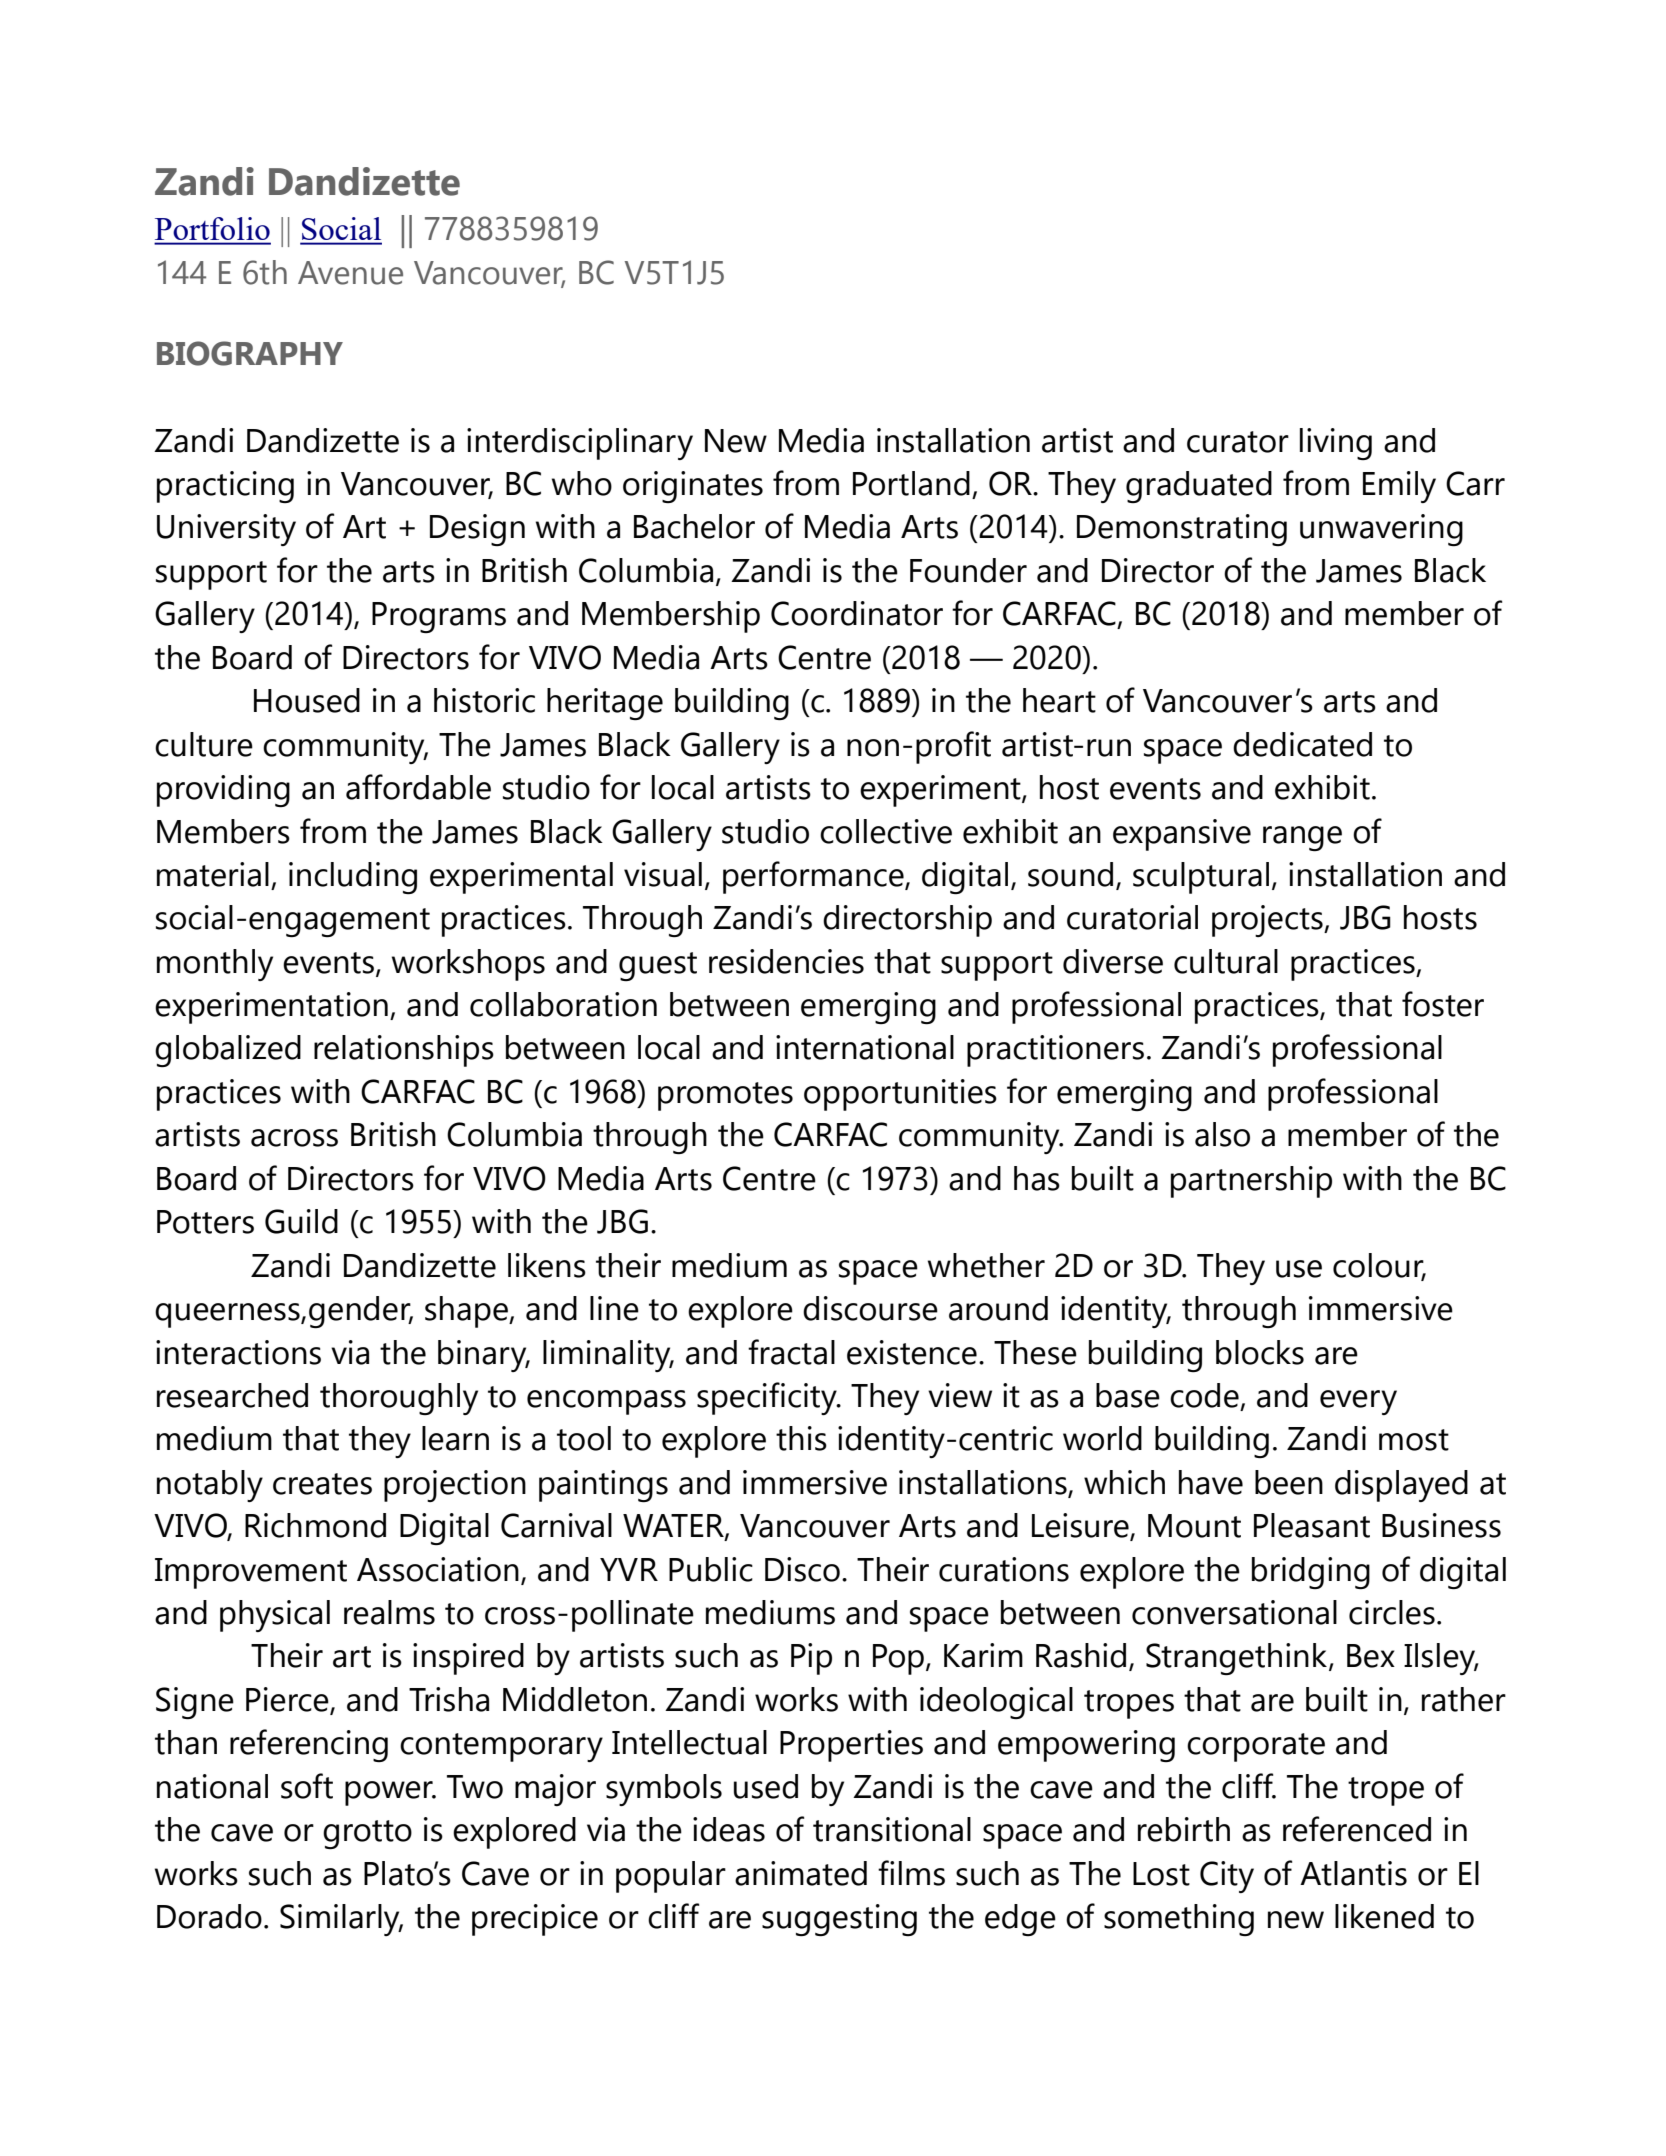 Image resolution: width=1666 pixels, height=2156 pixels. I want to click on grotto, so click(367, 1834).
